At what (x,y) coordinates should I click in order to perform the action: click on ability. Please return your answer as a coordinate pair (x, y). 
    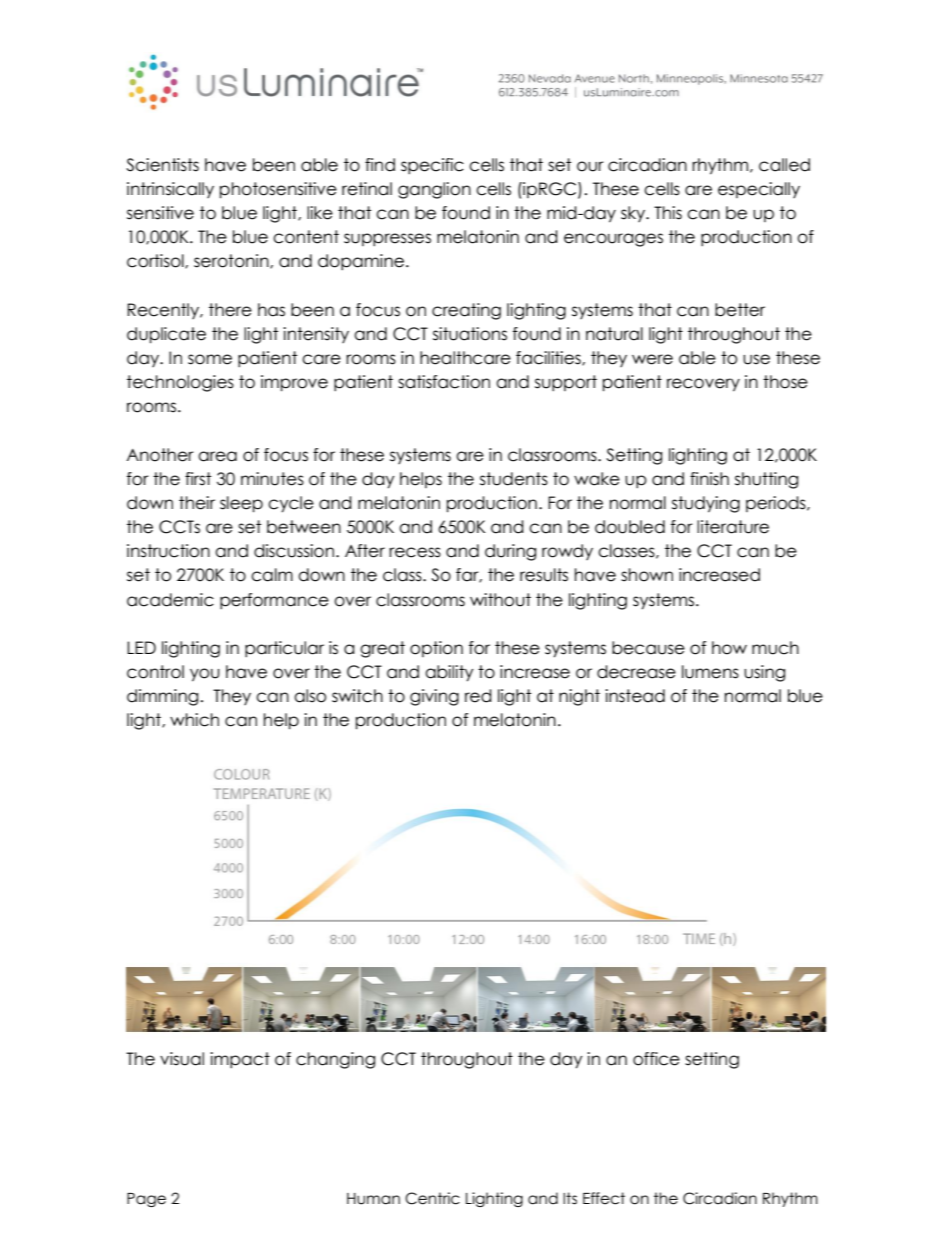
    Looking at the image, I should click on (449, 673).
